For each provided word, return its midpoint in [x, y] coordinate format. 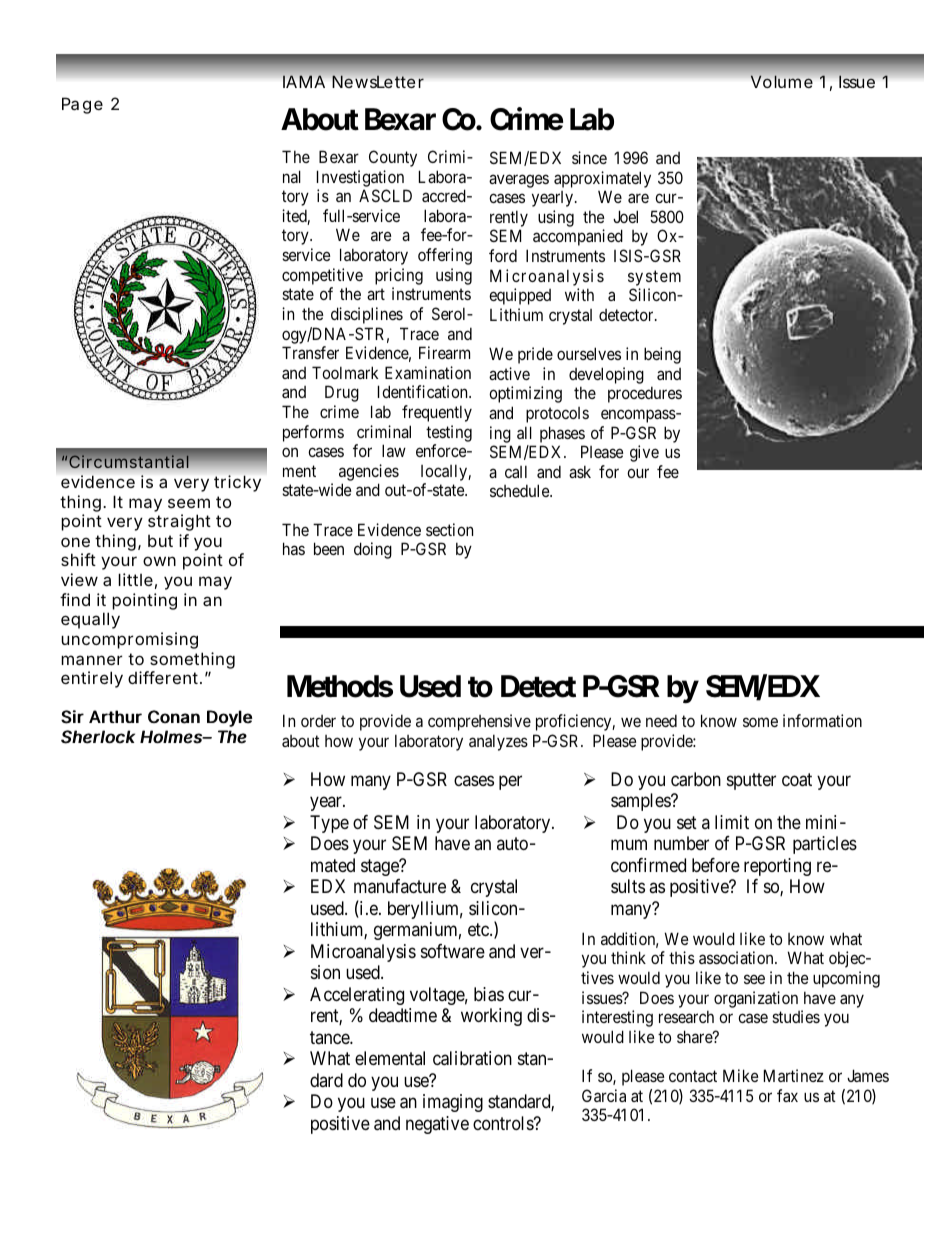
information [822, 720]
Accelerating [357, 996]
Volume [782, 81]
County [393, 158]
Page [82, 105]
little [135, 579]
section [449, 529]
